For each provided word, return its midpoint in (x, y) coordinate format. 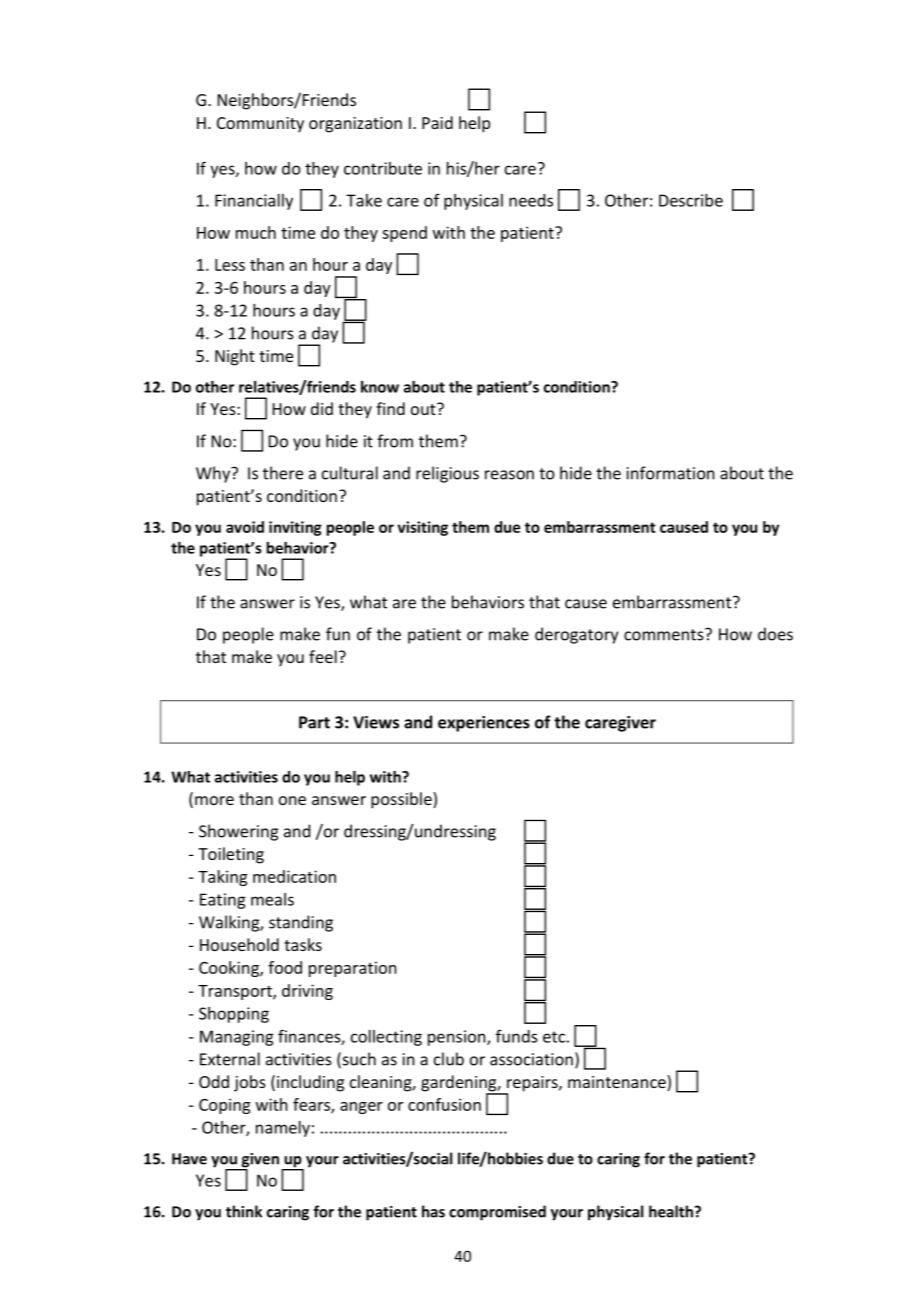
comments (665, 634)
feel (323, 656)
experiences (484, 724)
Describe (691, 200)
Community (260, 125)
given (259, 1161)
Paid (437, 122)
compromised (497, 1213)
